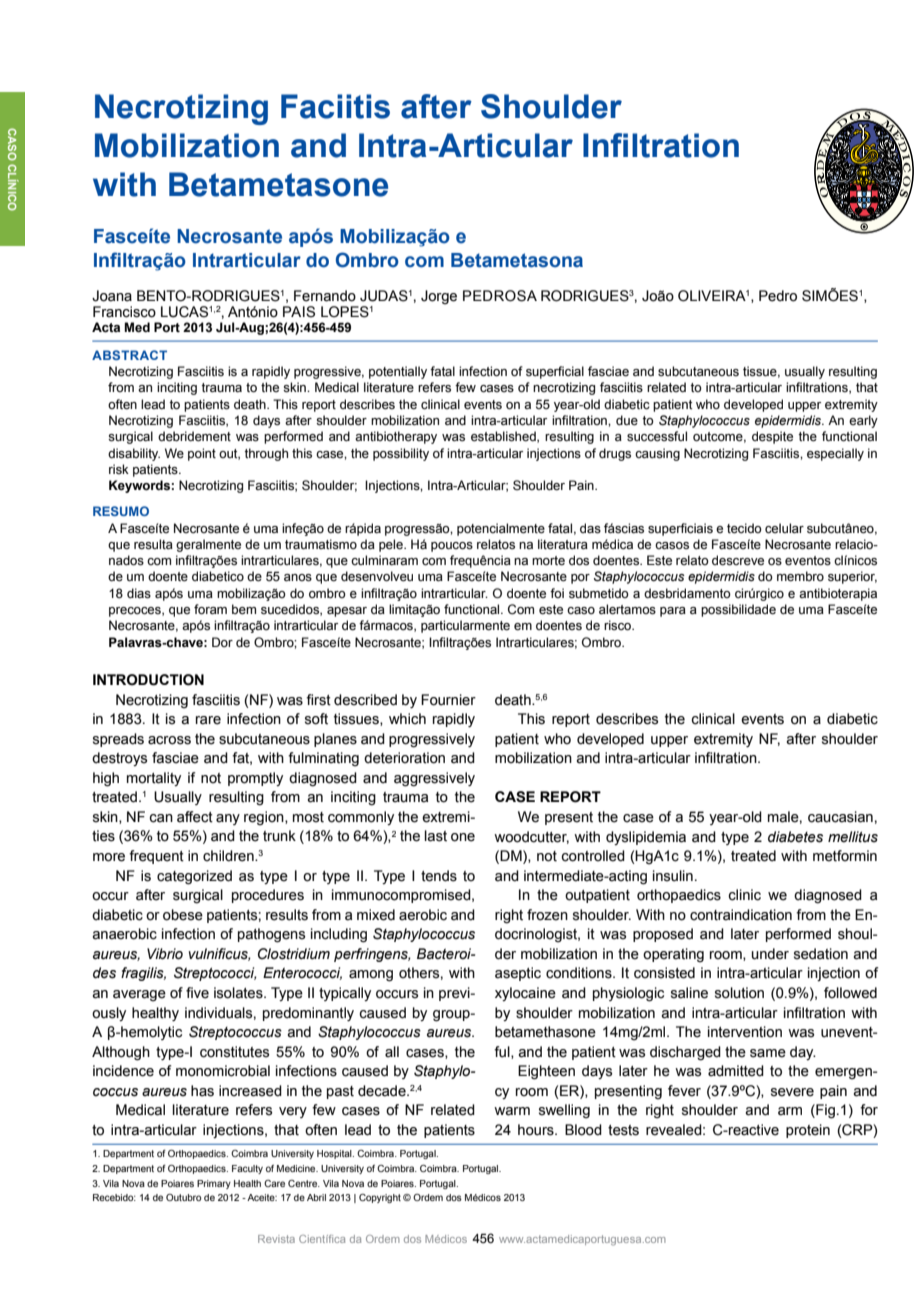  I want to click on early, so click(863, 421).
